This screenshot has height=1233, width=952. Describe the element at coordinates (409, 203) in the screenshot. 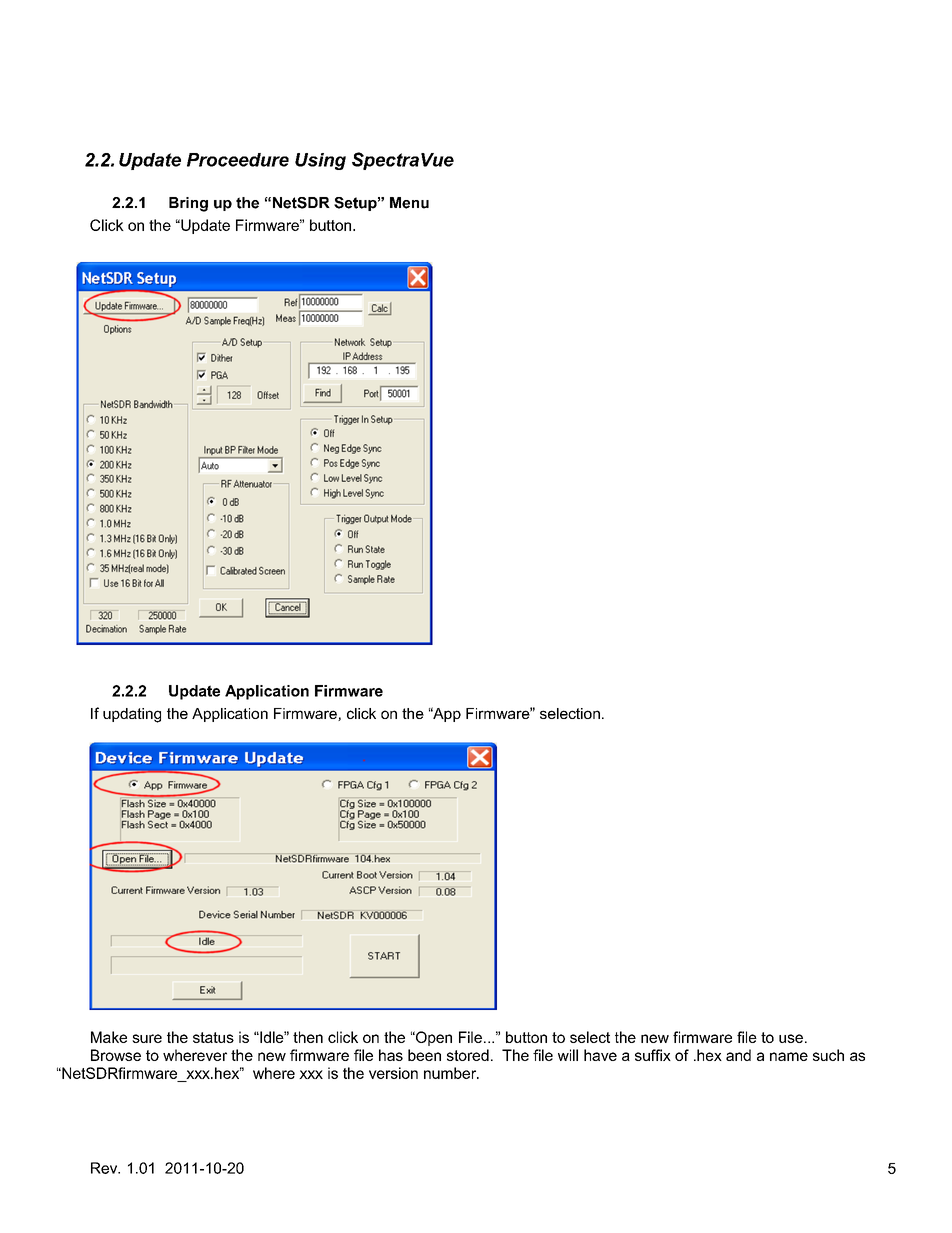

I see `Menu` at that location.
